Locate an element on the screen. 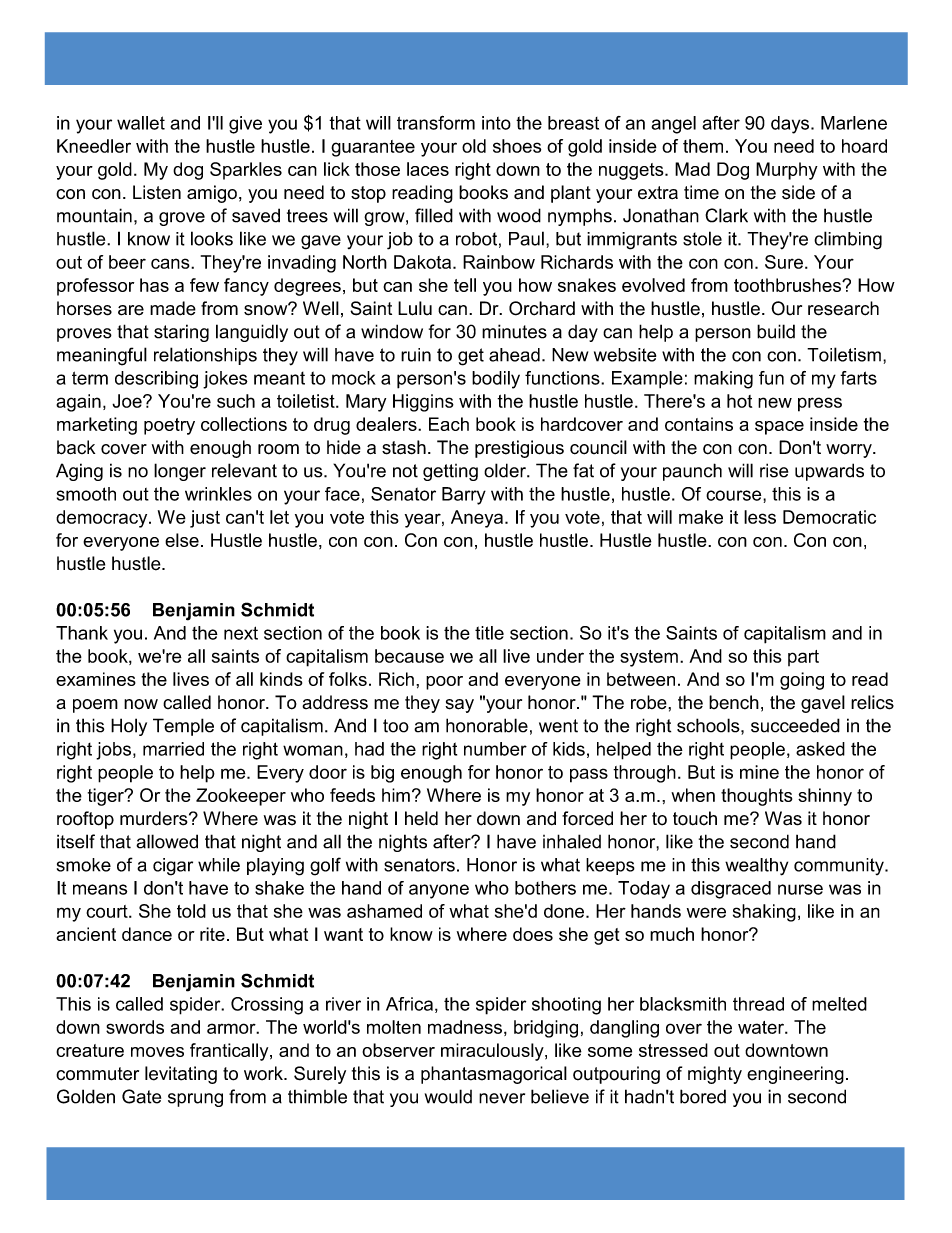  cigar is located at coordinates (173, 867).
